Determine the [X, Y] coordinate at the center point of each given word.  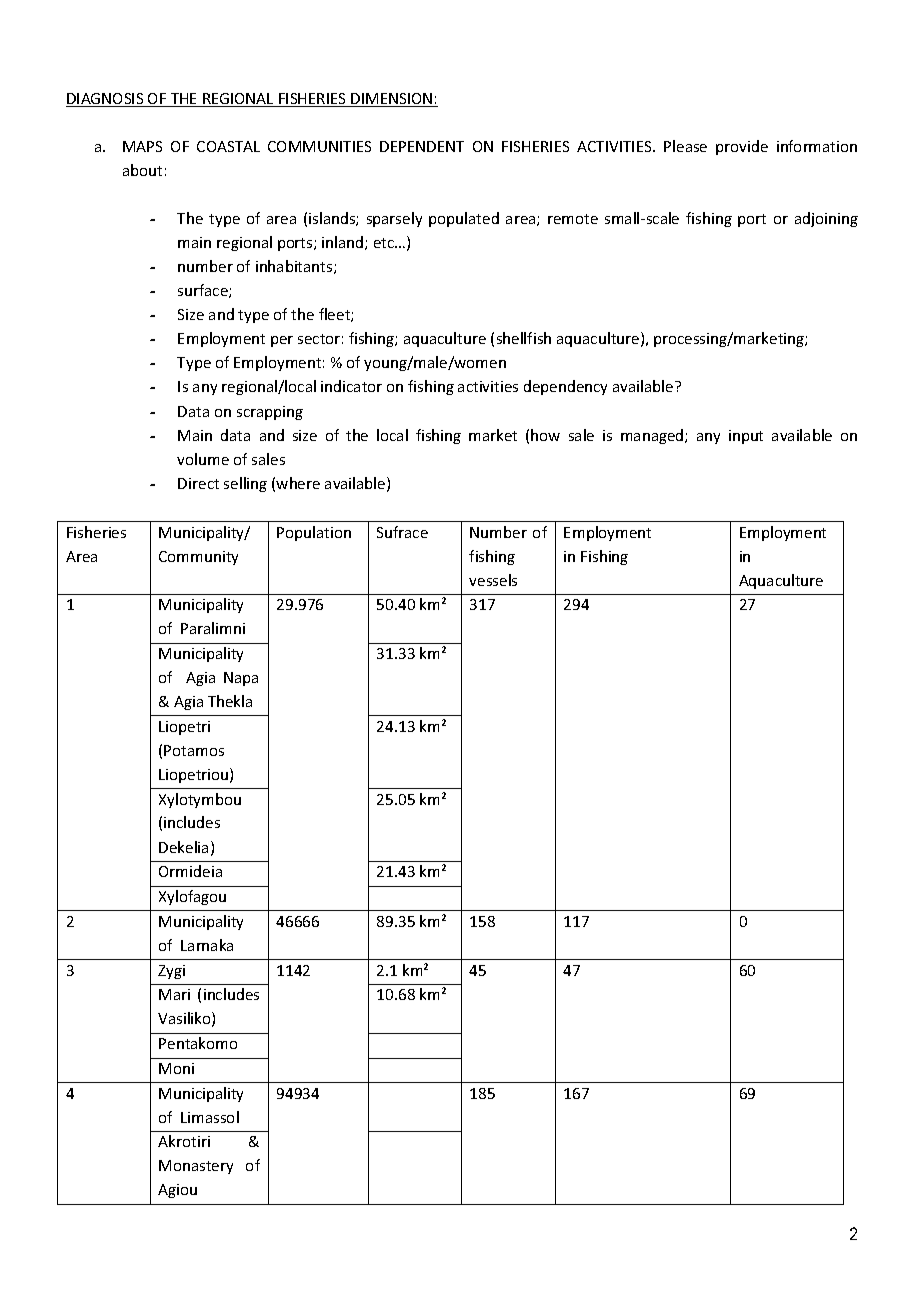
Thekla [230, 701]
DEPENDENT [422, 146]
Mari [174, 994]
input [746, 437]
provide [742, 147]
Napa [241, 679]
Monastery [196, 1167]
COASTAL [228, 146]
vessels [493, 580]
